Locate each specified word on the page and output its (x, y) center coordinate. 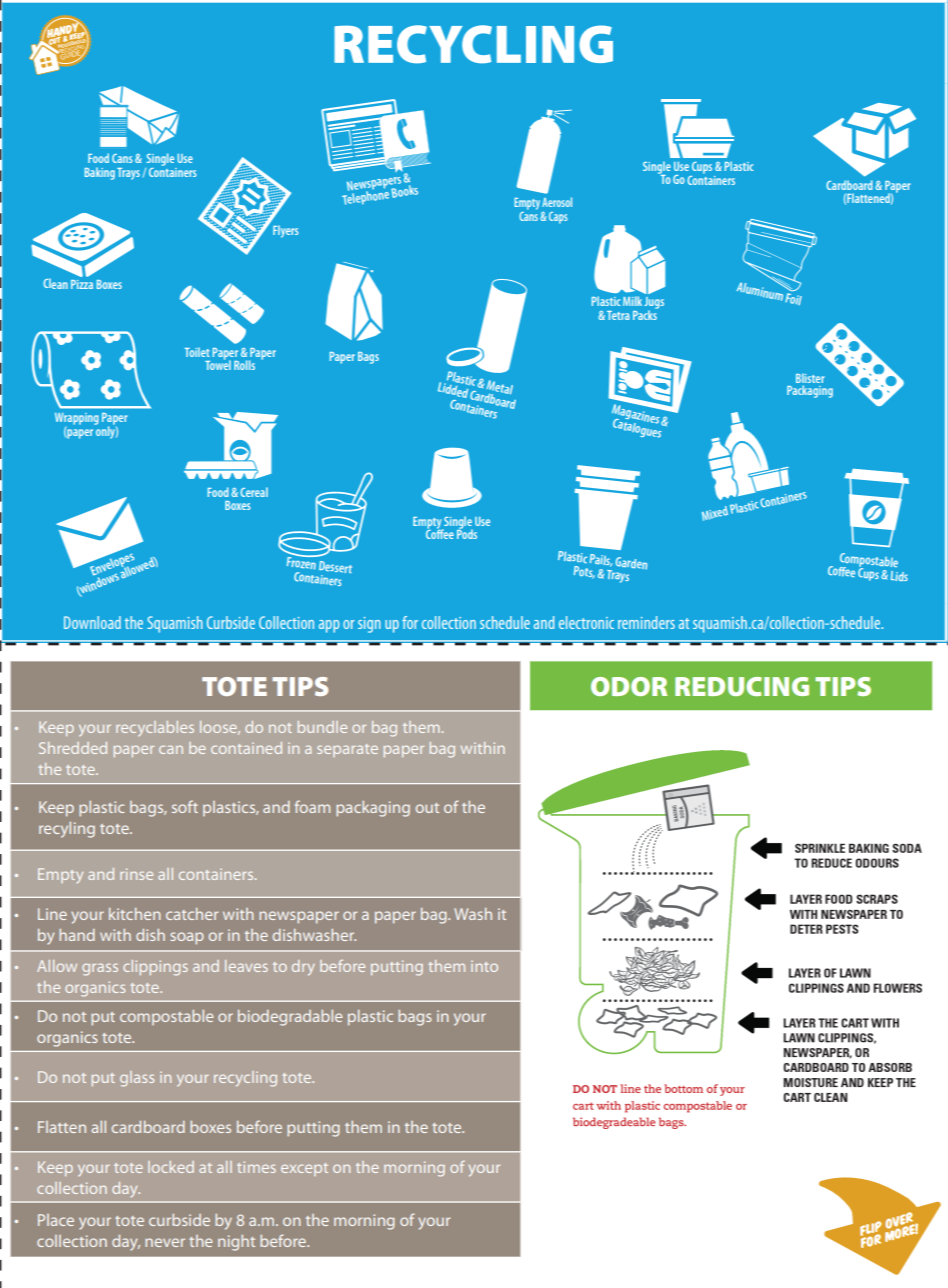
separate (347, 750)
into (484, 966)
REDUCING (742, 686)
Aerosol (557, 202)
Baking (100, 173)
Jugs (654, 304)
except (304, 1169)
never (165, 1242)
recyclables (155, 729)
